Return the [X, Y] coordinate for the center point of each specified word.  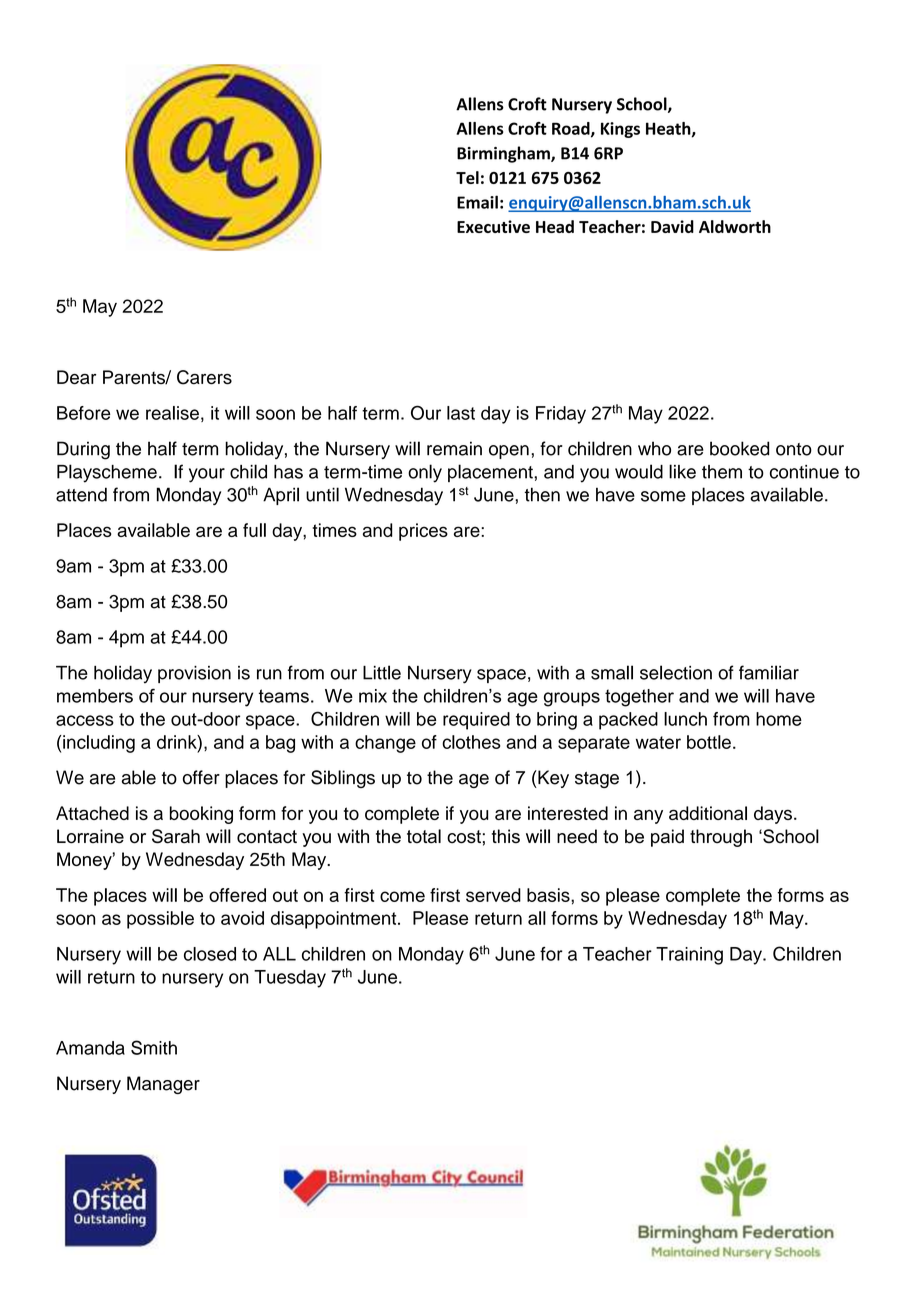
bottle [709, 742]
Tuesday [290, 979]
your [207, 475]
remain [454, 448]
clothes [471, 742]
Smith [154, 1047]
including [99, 744]
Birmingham [504, 154]
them [722, 472]
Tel [467, 177]
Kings [620, 130]
